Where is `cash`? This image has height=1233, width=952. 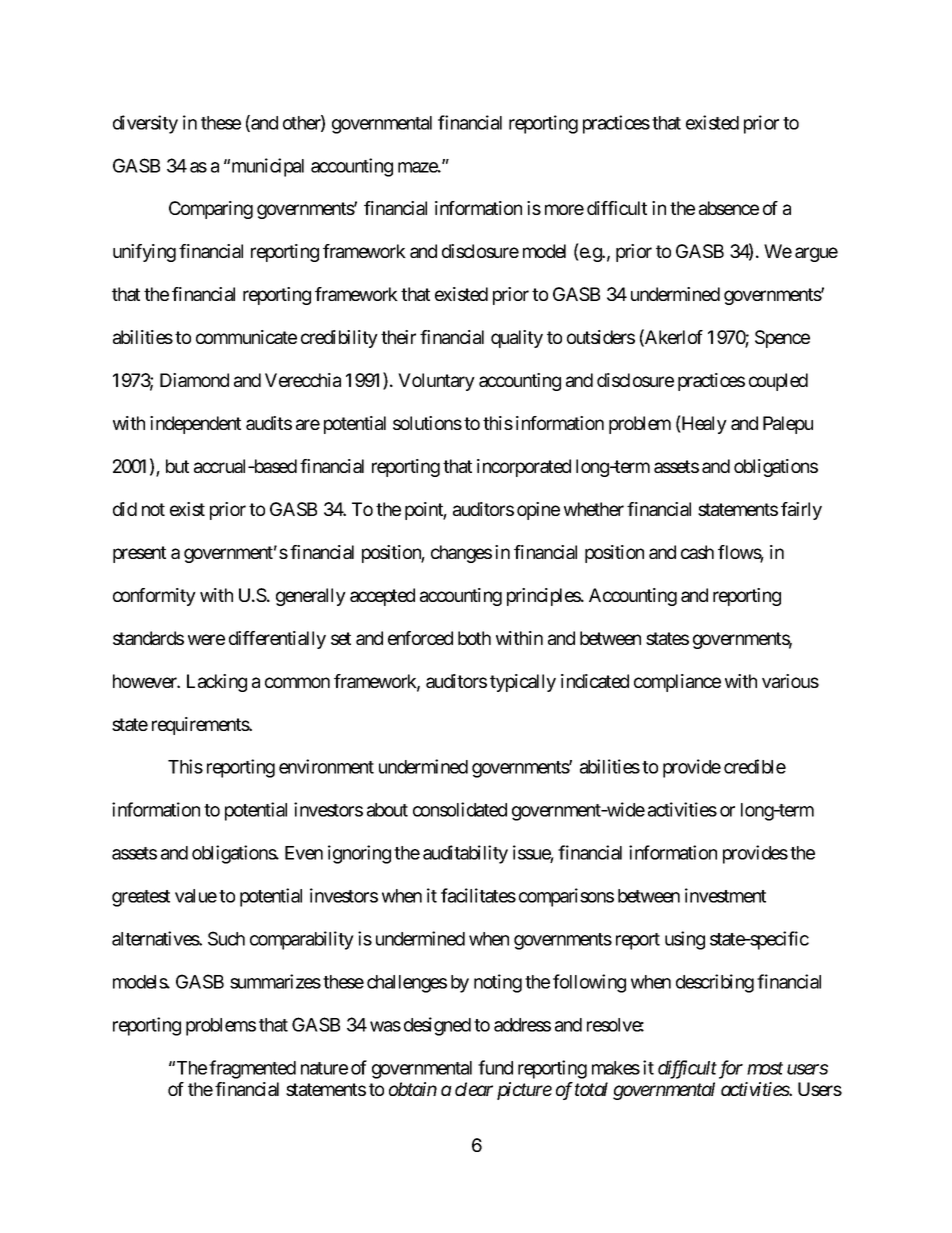
cash is located at coordinates (697, 552).
